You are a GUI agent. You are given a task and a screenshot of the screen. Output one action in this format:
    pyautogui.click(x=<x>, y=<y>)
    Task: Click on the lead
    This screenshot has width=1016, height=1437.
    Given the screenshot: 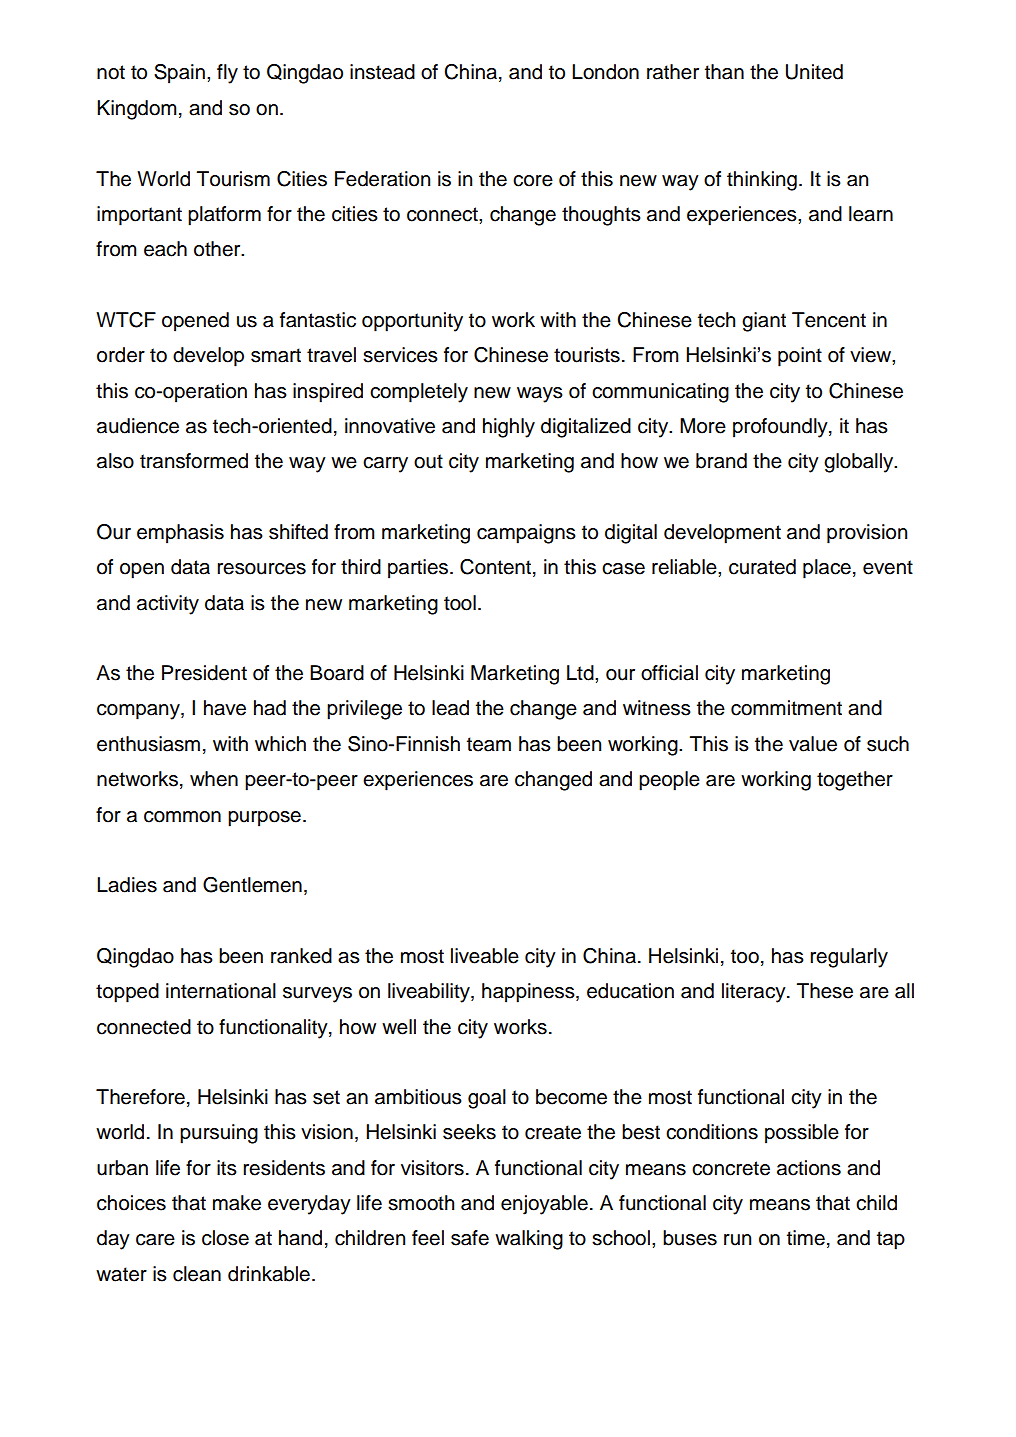 What is the action you would take?
    pyautogui.click(x=450, y=708)
